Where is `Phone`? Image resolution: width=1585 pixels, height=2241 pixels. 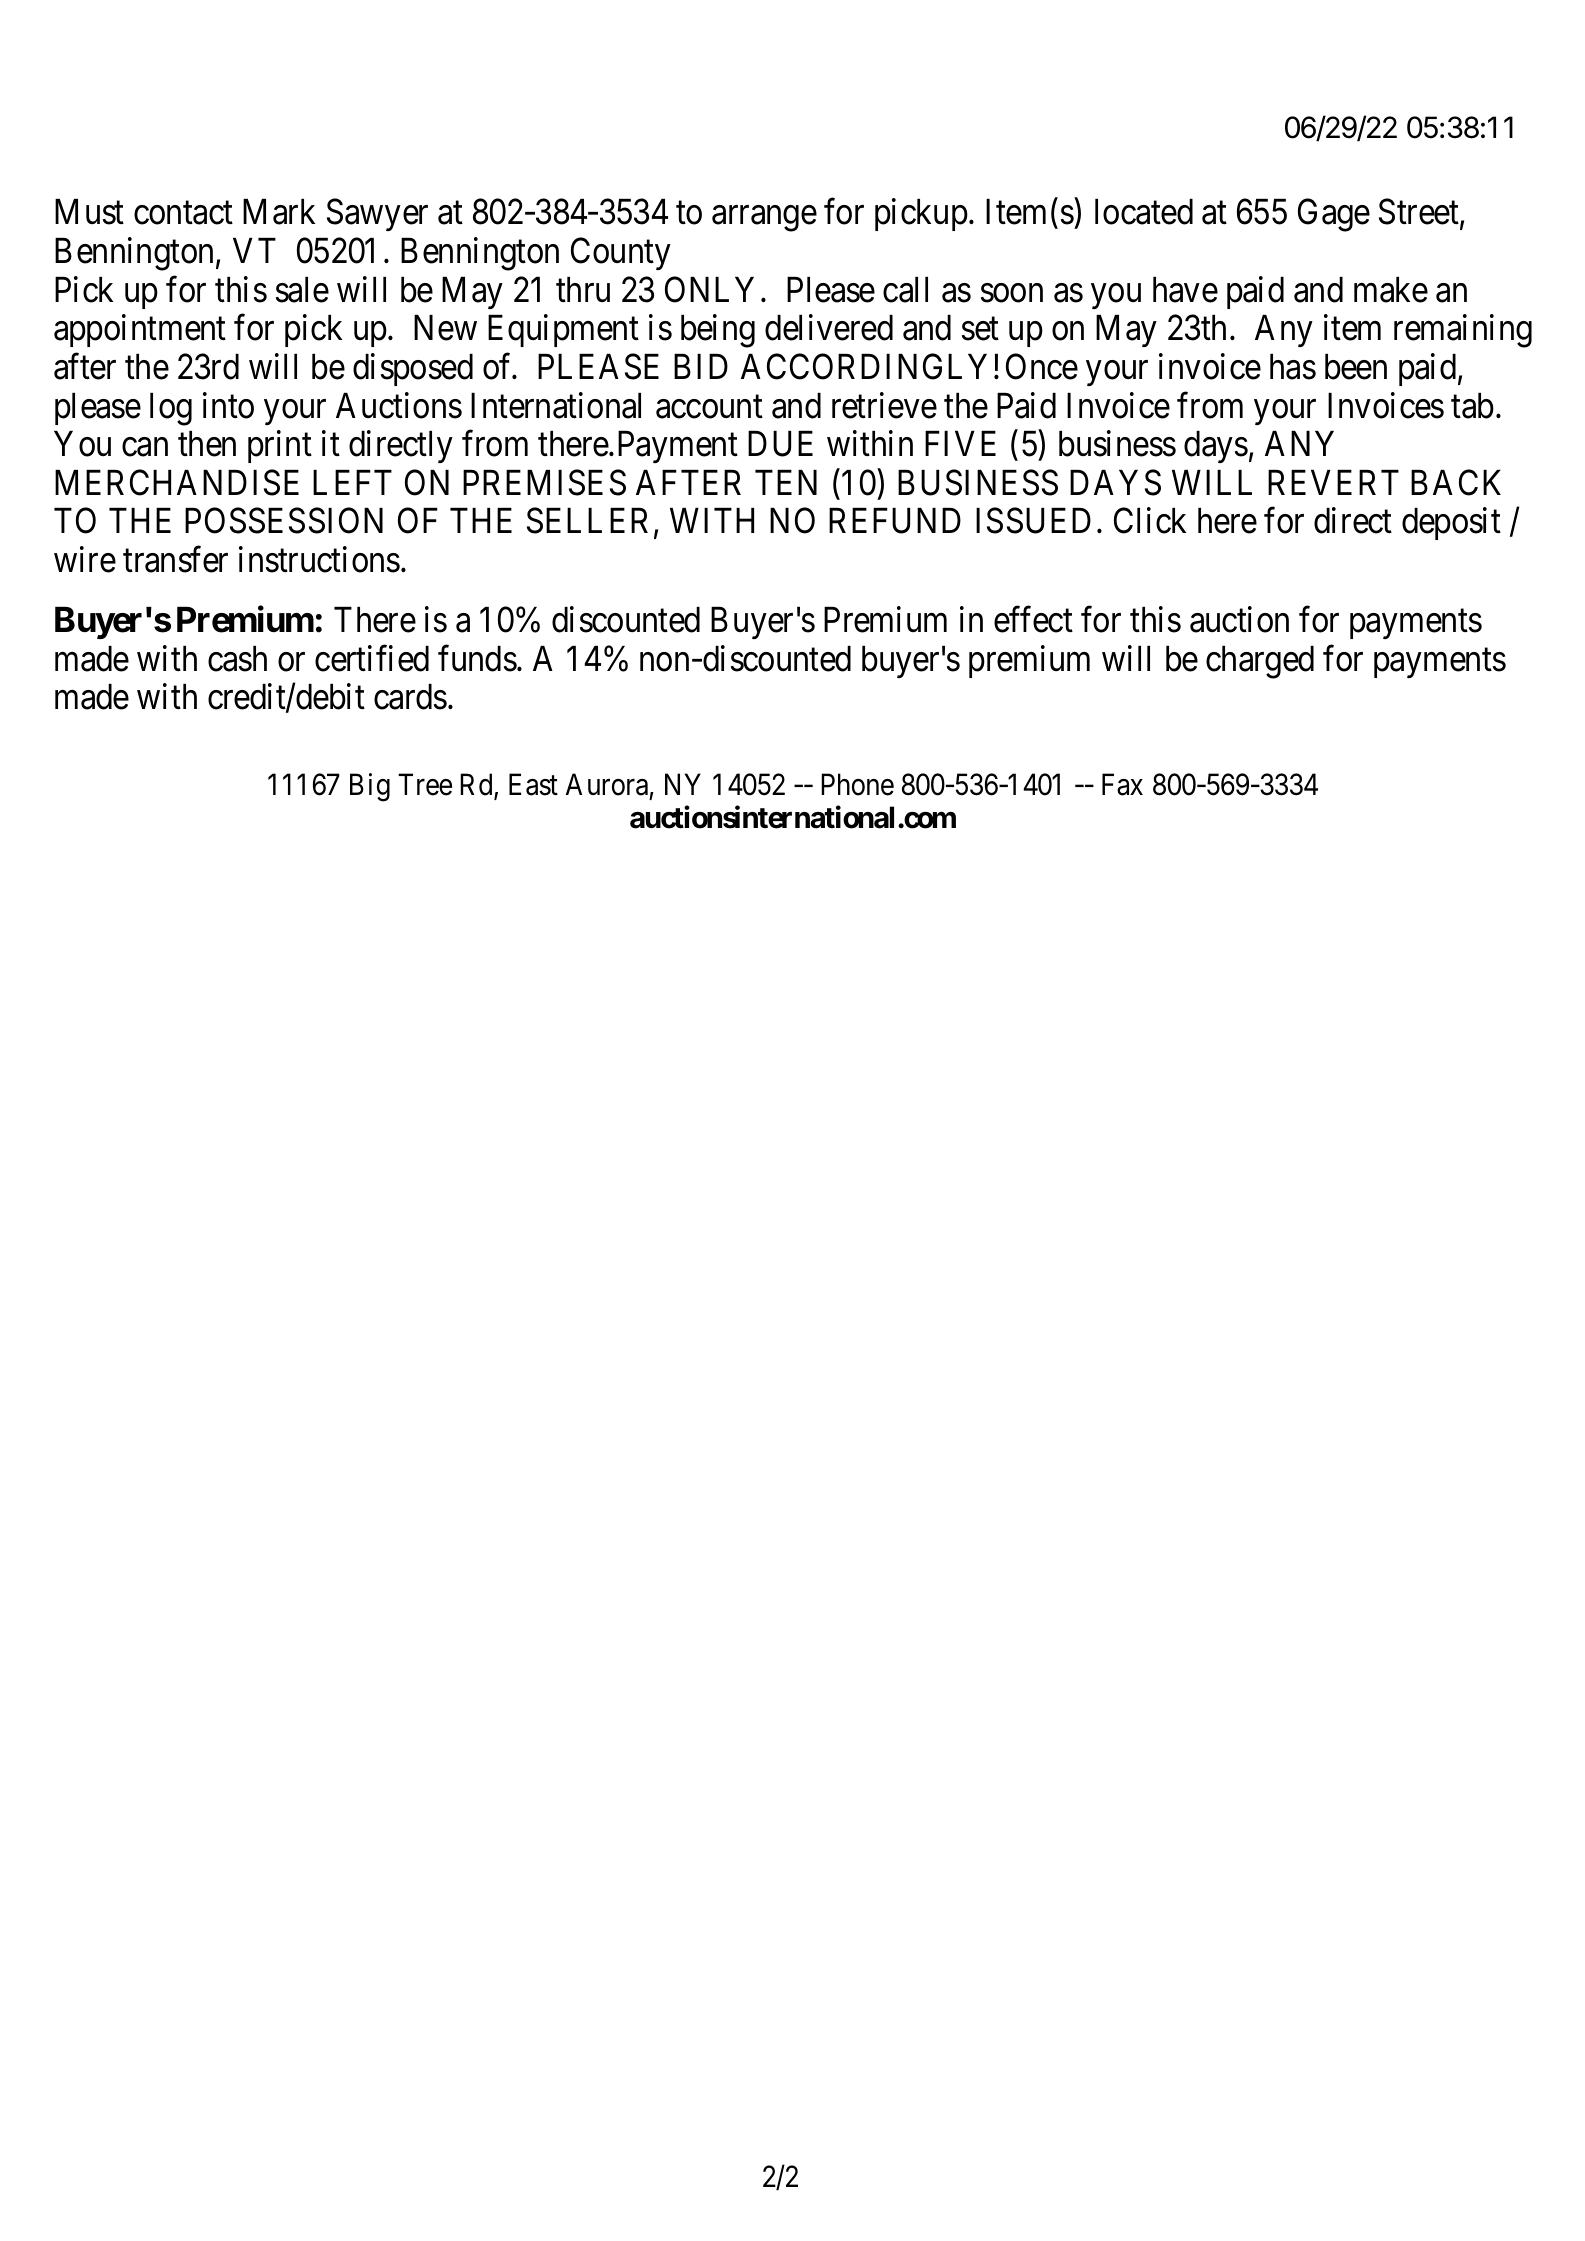 Phone is located at coordinates (857, 784).
